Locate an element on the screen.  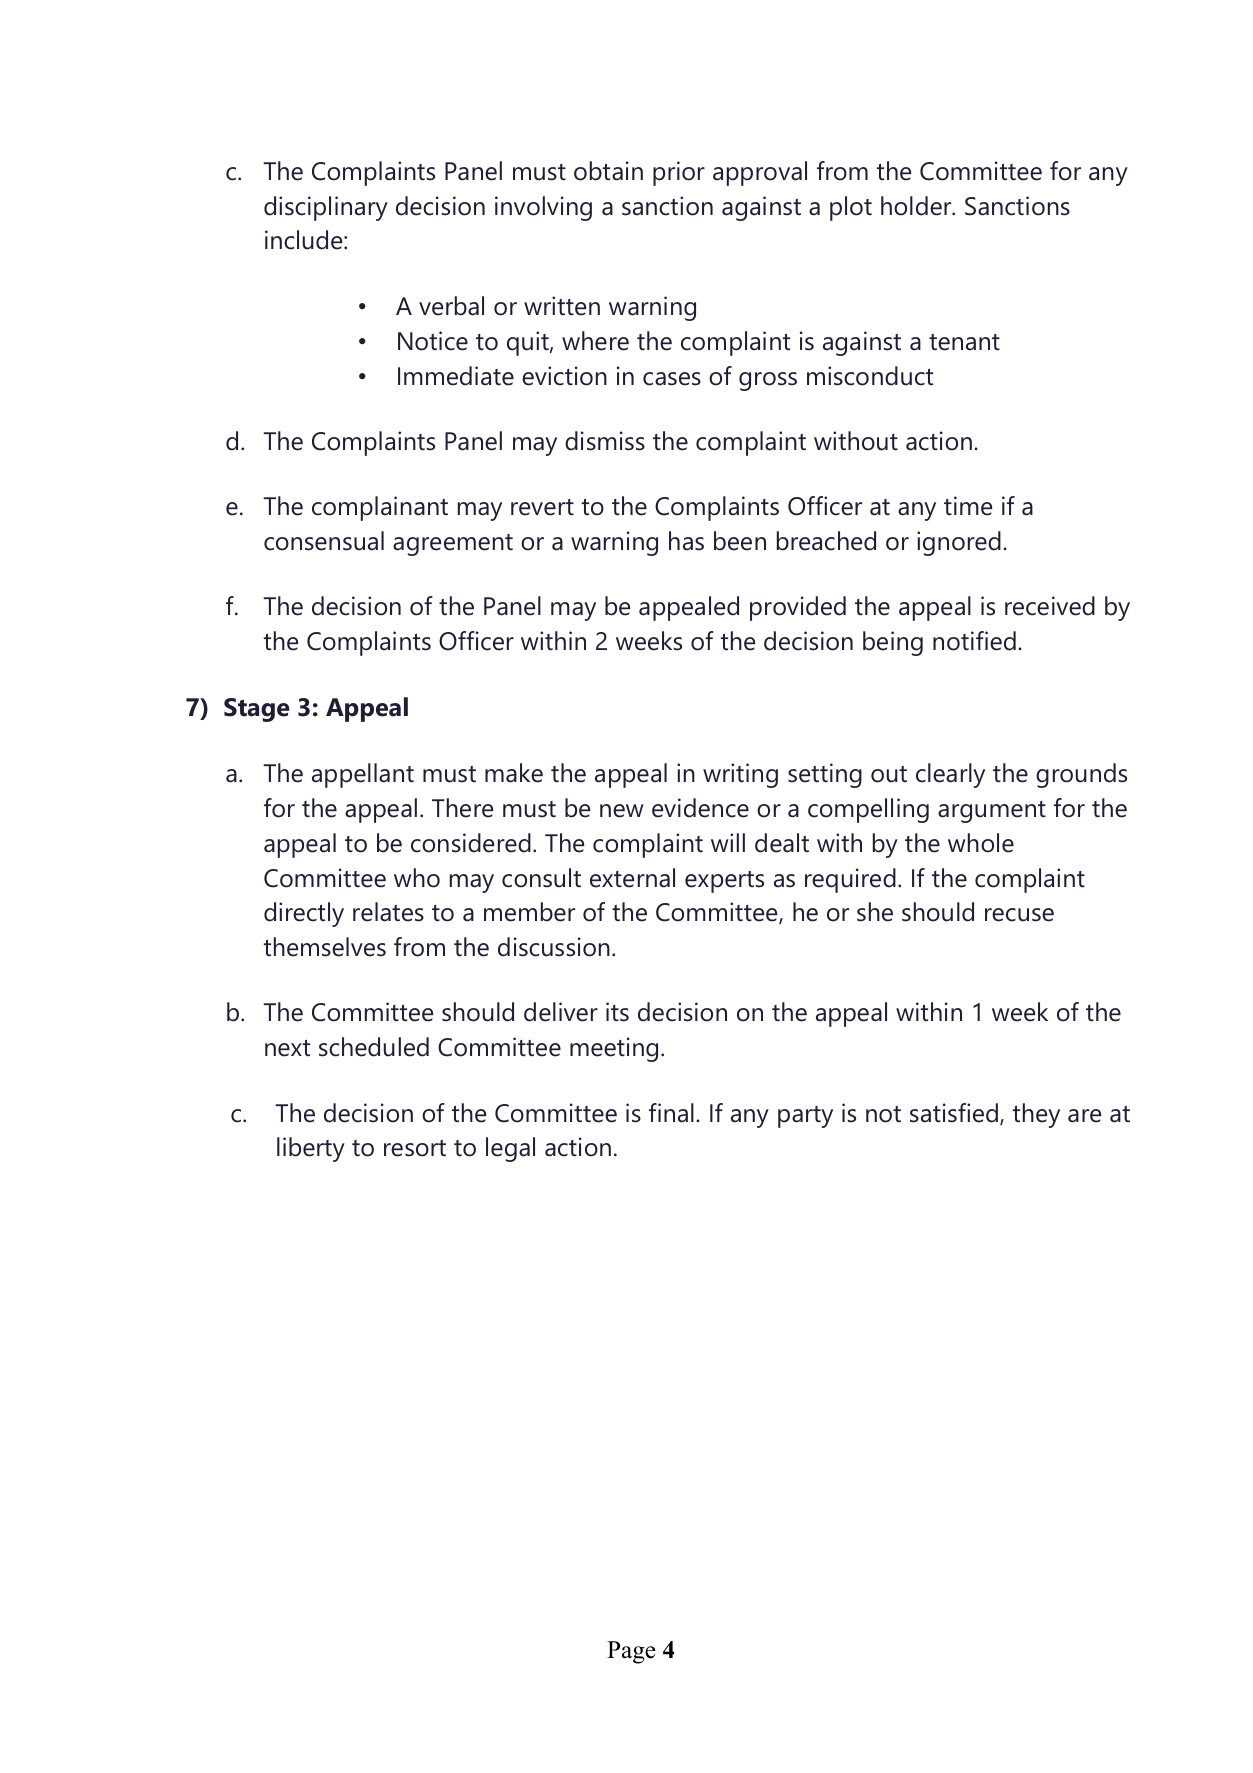
prior is located at coordinates (679, 173).
